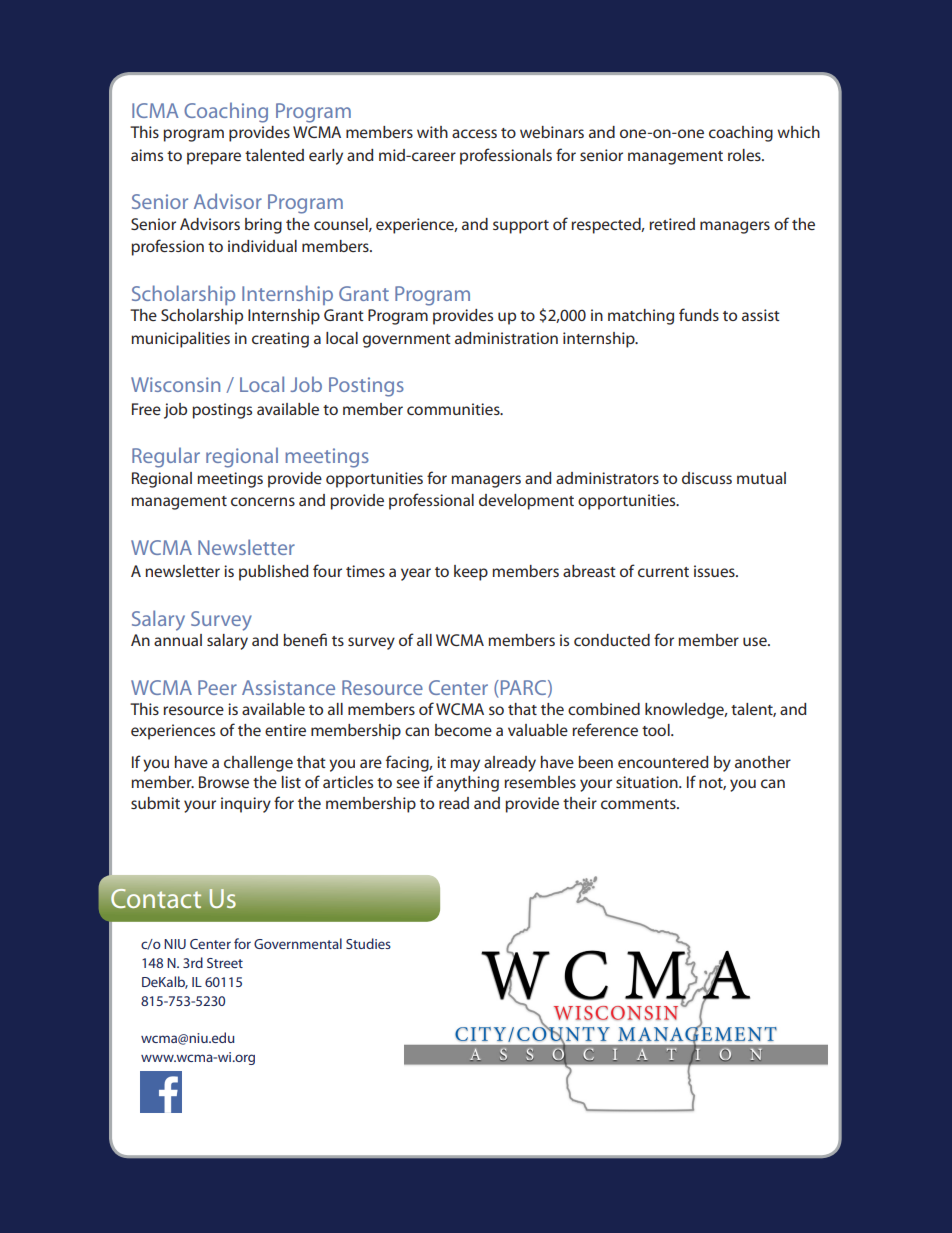 The height and width of the screenshot is (1233, 952). I want to click on roles, so click(745, 155).
